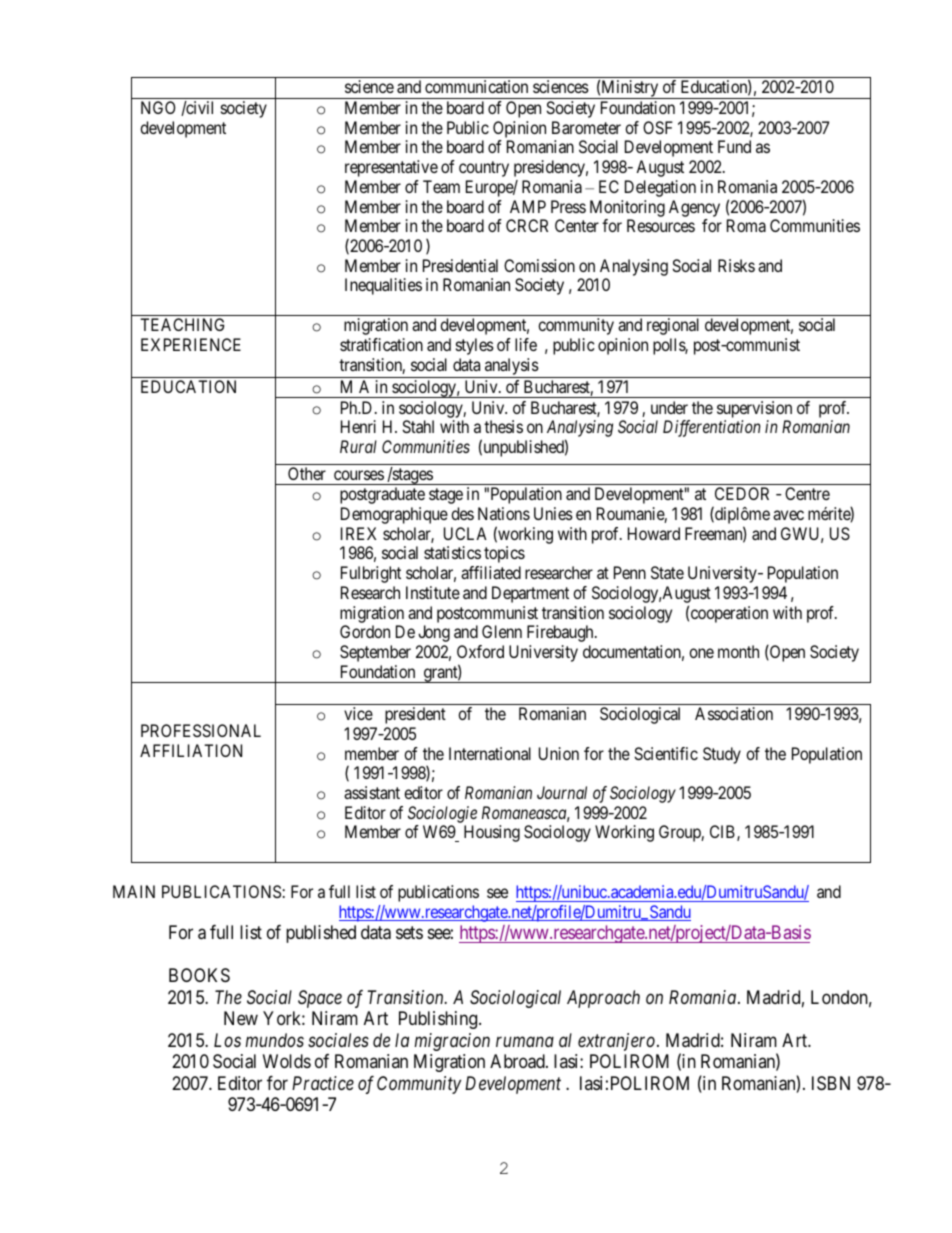 This image has width=952, height=1233. I want to click on State, so click(667, 572).
